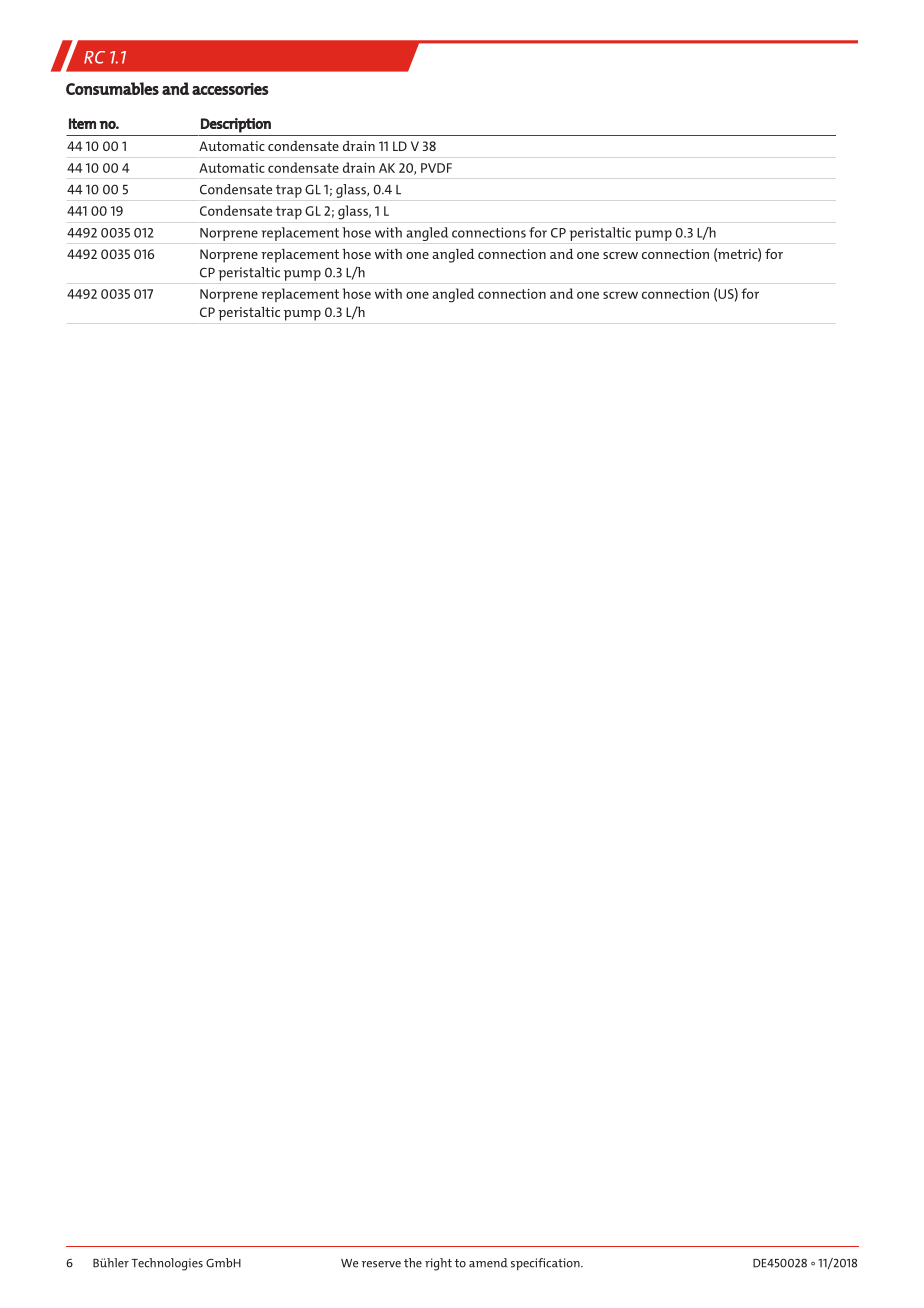  Describe the element at coordinates (82, 123) in the screenshot. I see `Item` at that location.
